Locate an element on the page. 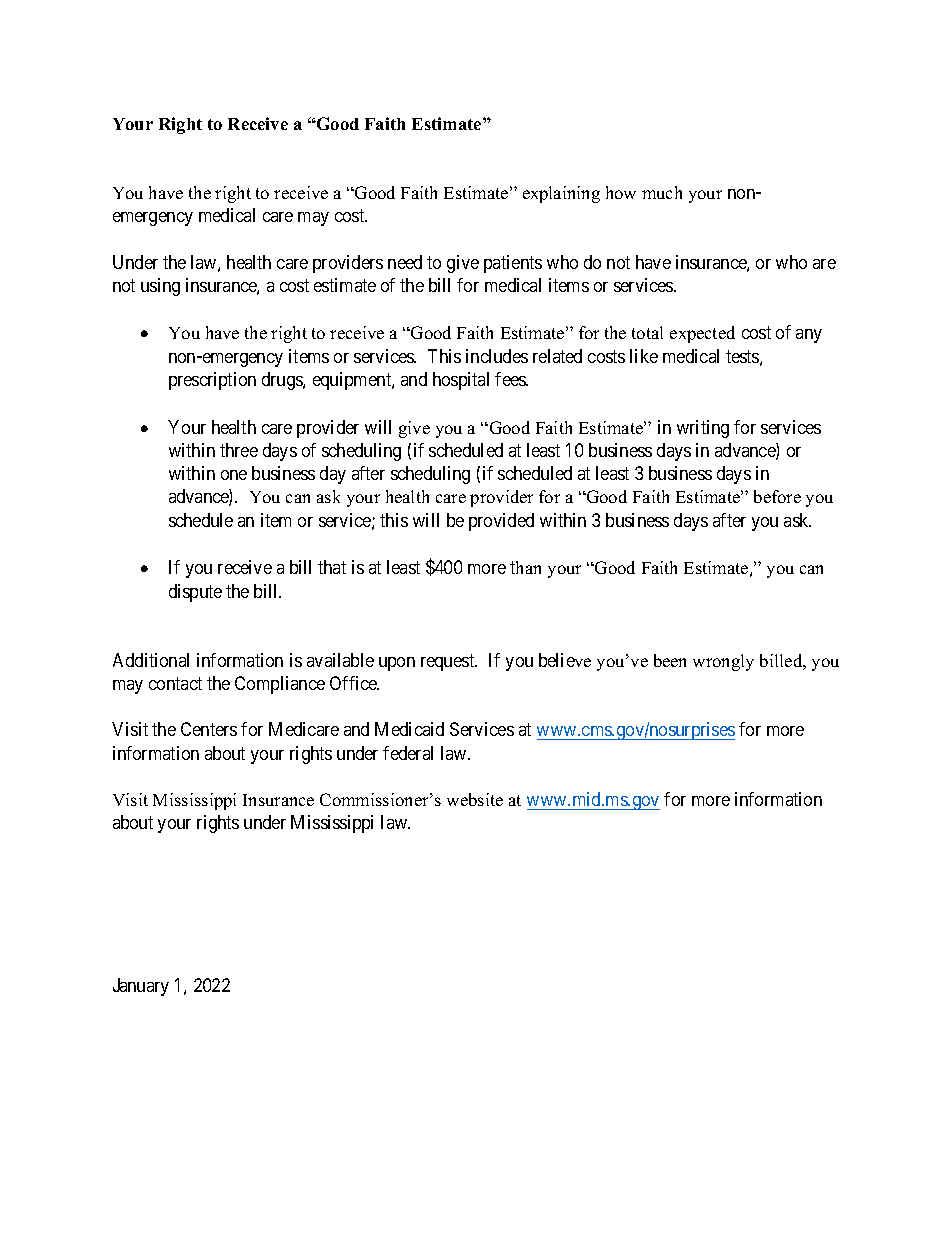  includes is located at coordinates (497, 356).
